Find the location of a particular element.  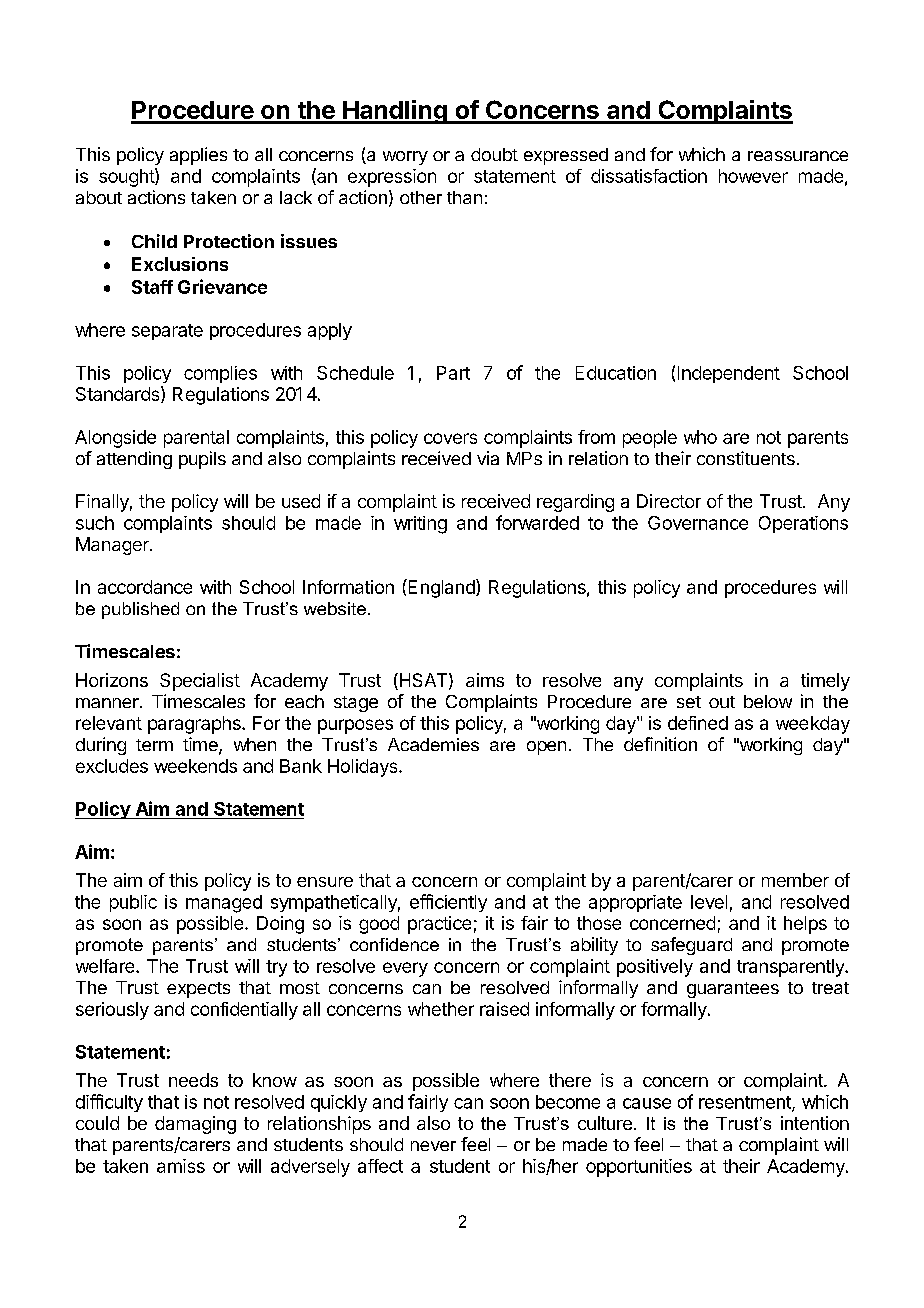

published is located at coordinates (140, 610).
